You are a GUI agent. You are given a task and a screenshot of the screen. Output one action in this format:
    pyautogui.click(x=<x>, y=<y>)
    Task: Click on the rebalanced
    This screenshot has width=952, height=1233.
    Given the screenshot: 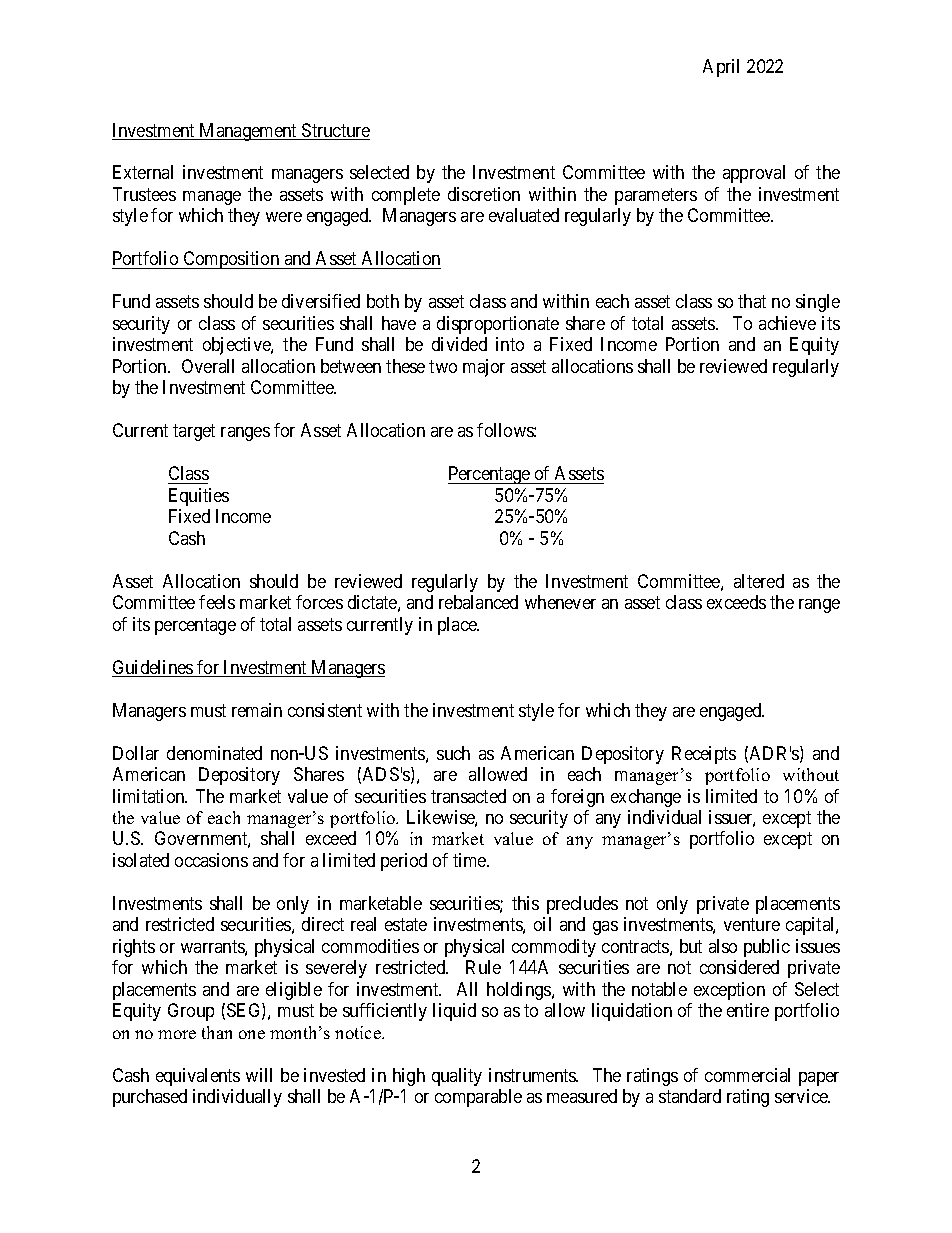 What is the action you would take?
    pyautogui.click(x=478, y=602)
